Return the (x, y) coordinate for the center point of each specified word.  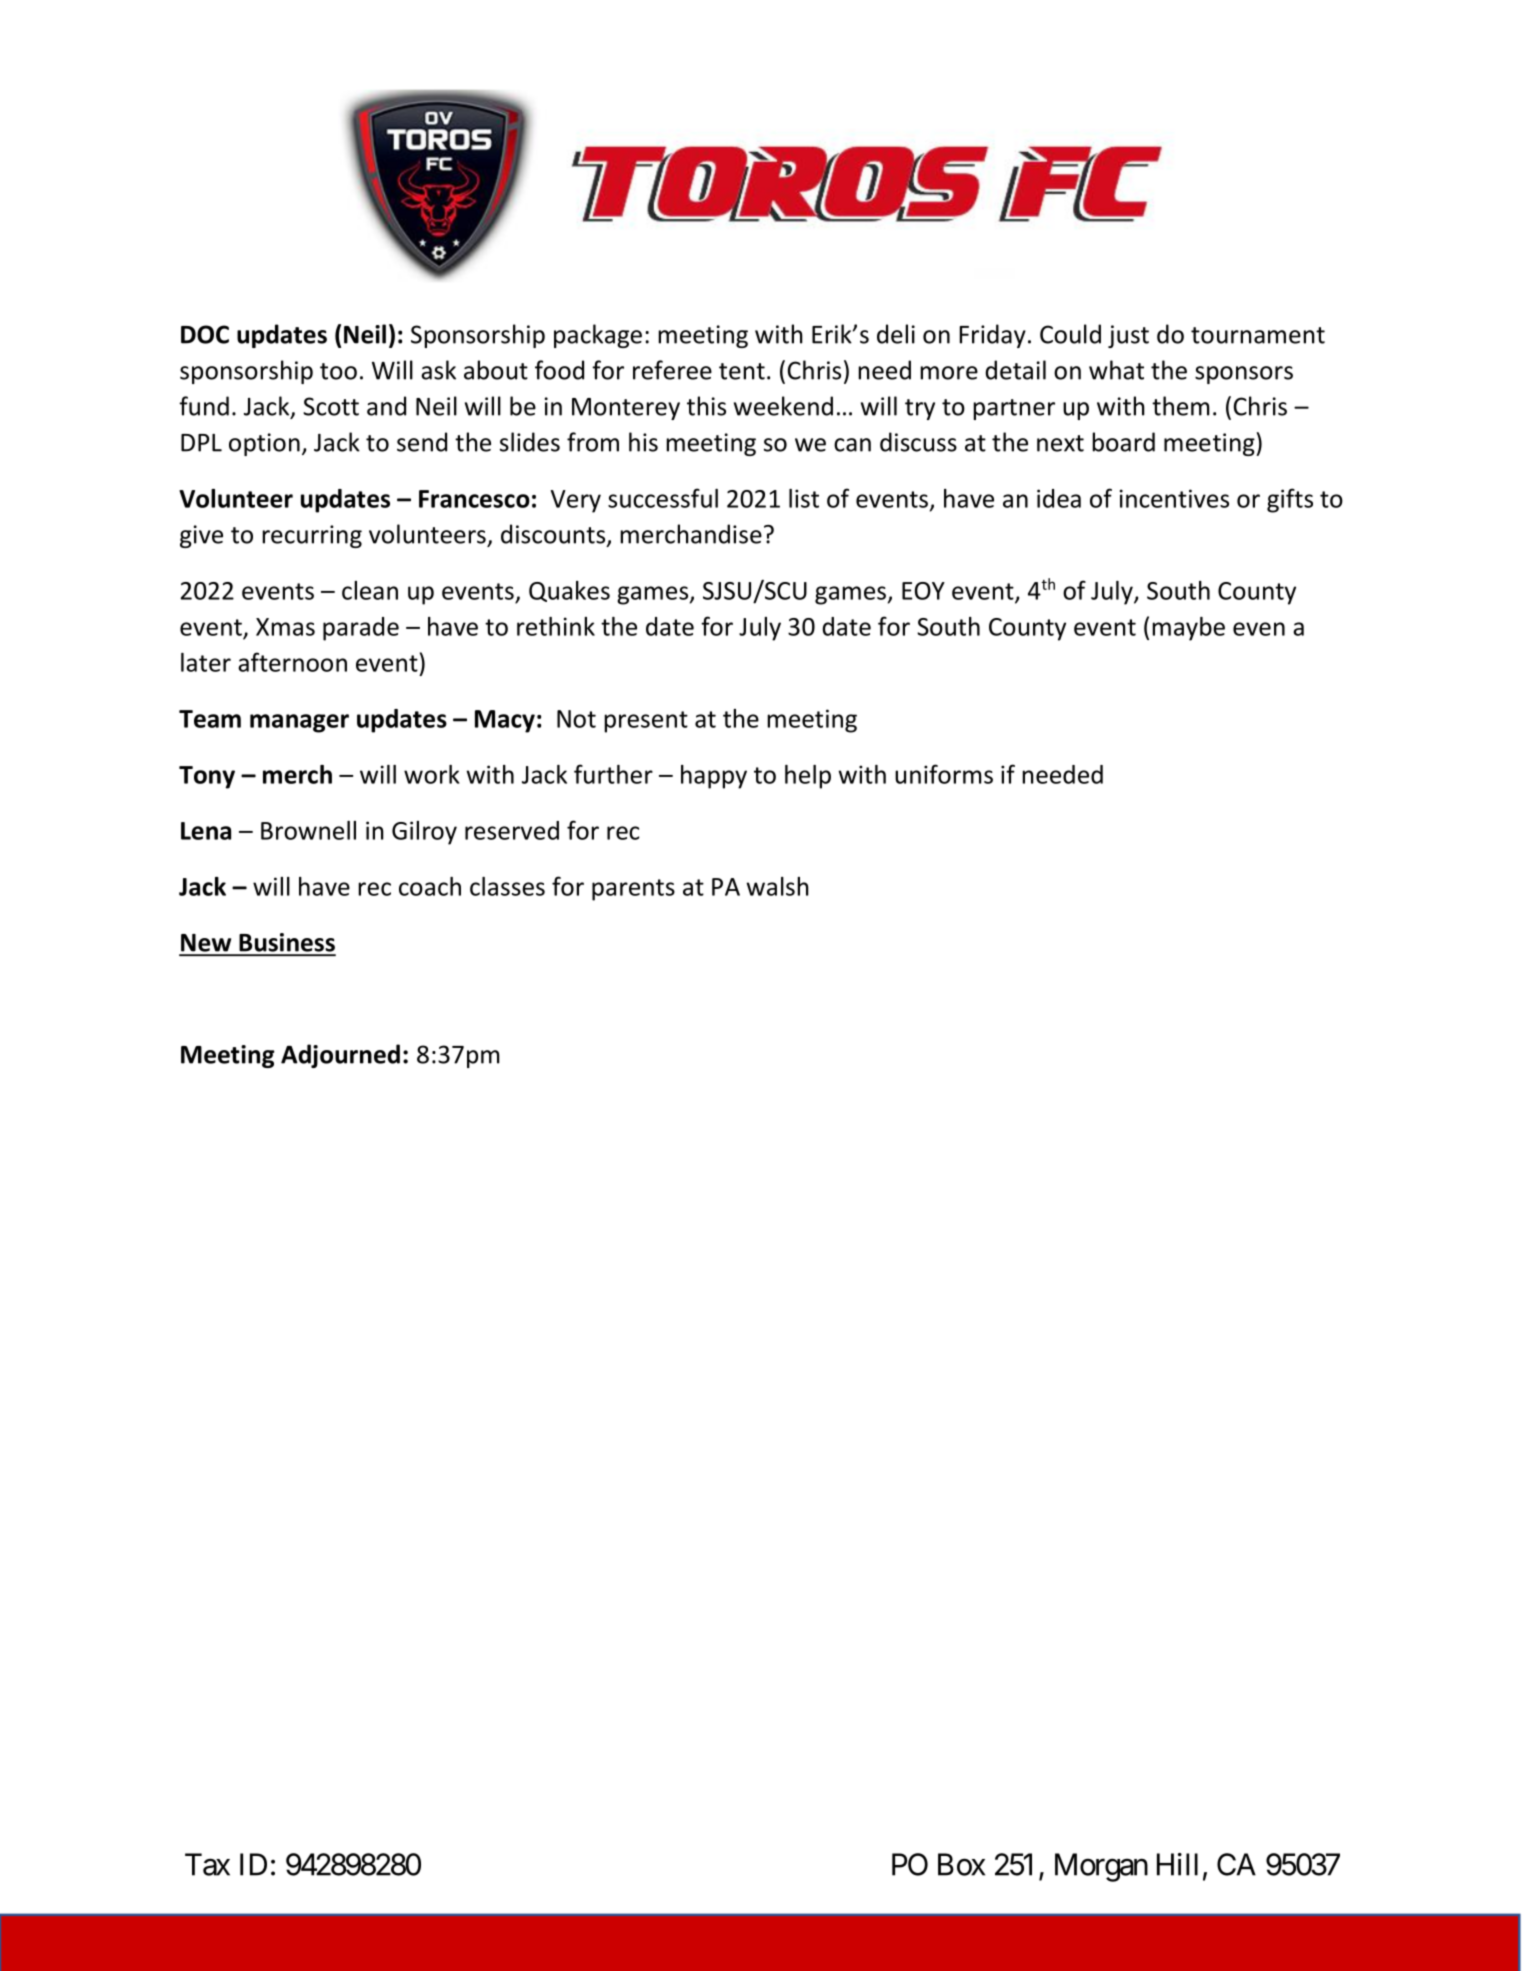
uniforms (944, 774)
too (338, 371)
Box (961, 1864)
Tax (207, 1864)
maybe (1188, 629)
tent (742, 371)
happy (714, 777)
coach (430, 886)
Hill (1177, 1864)
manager (299, 723)
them (1181, 406)
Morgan (1101, 1867)
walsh (777, 886)
